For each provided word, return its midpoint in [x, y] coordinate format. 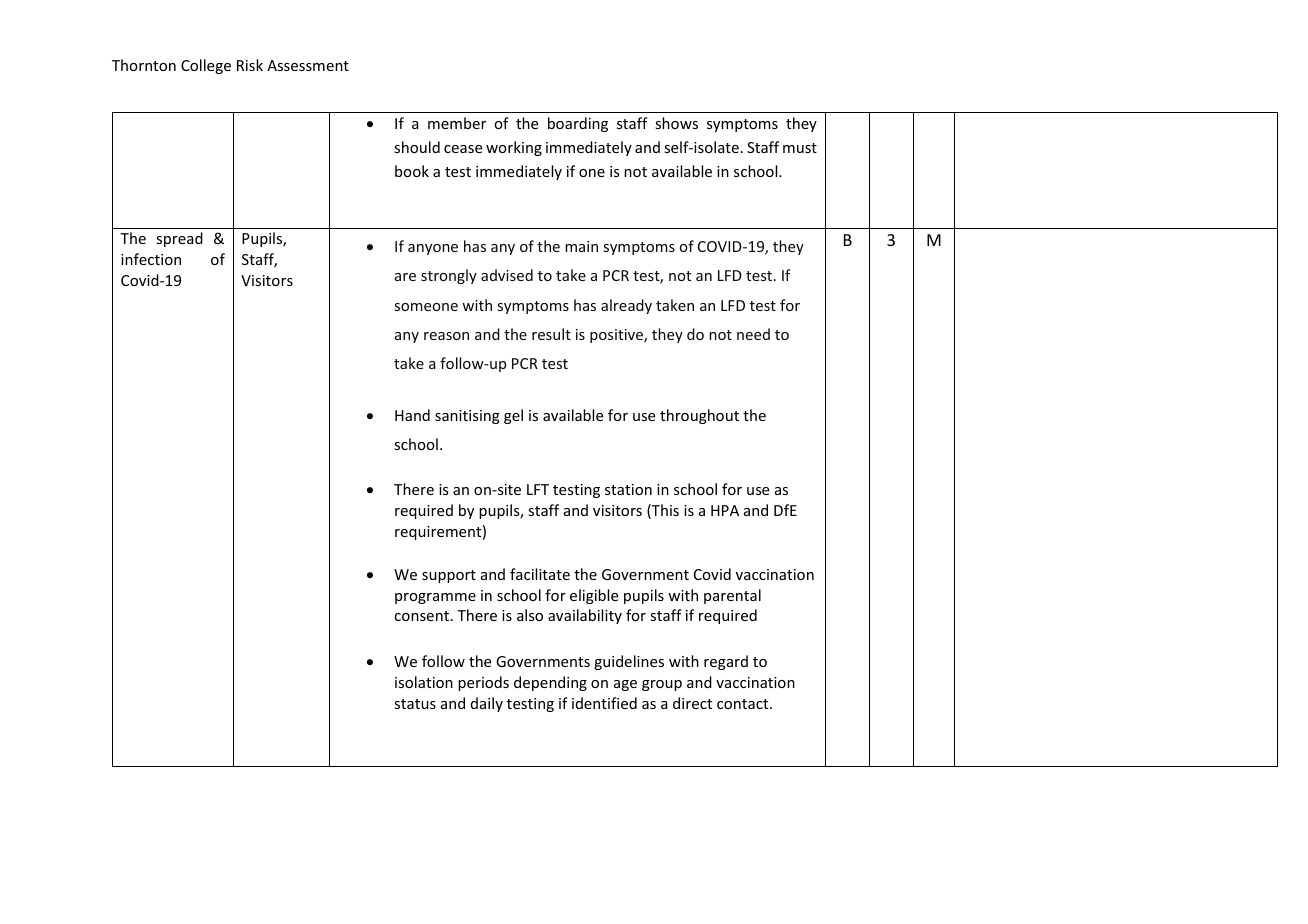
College [206, 66]
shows [676, 123]
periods [483, 683]
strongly [449, 276]
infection [151, 259]
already [626, 306]
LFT [538, 489]
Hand [412, 415]
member [457, 123]
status [415, 704]
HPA [725, 510]
